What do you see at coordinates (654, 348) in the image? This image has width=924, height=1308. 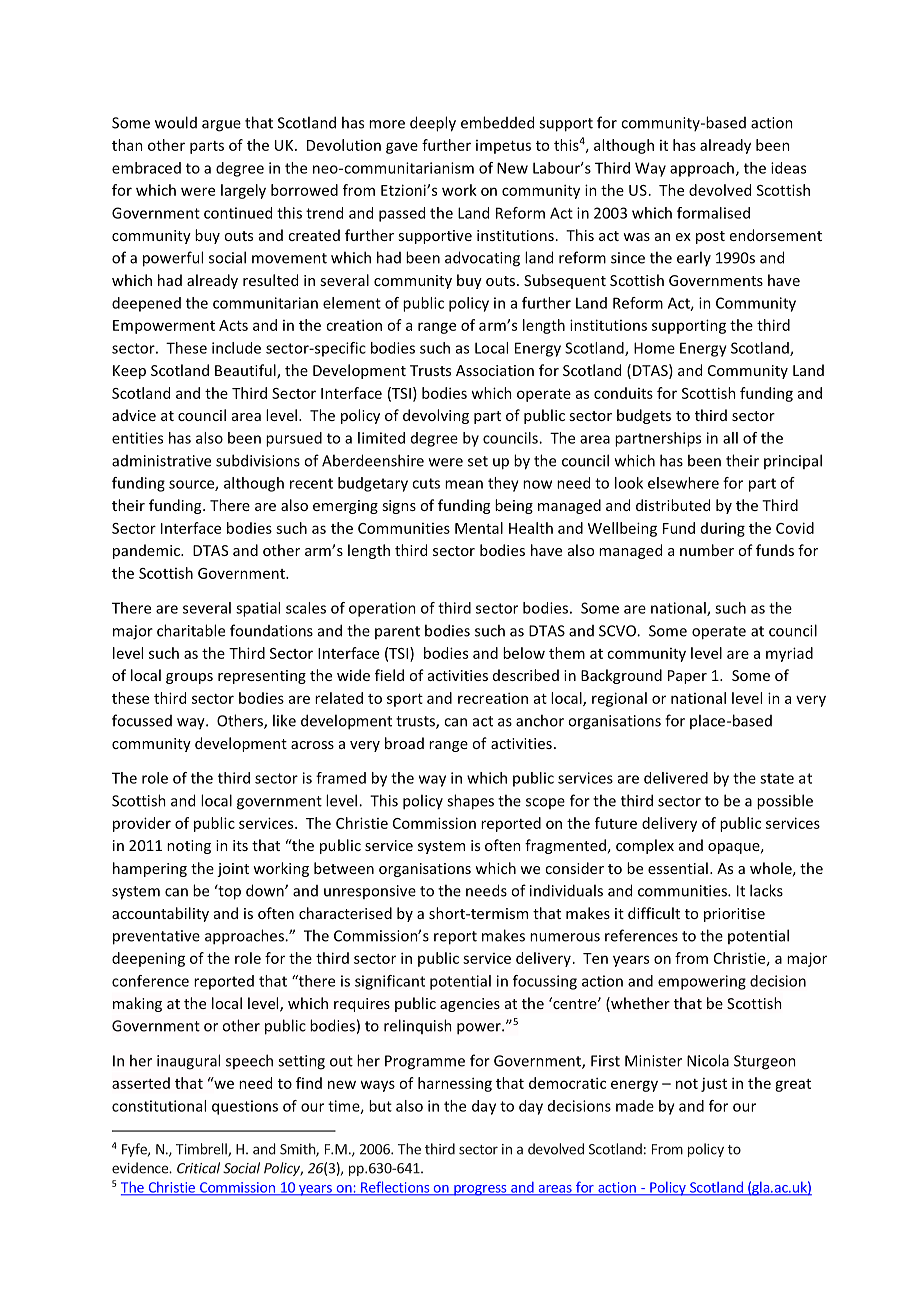 I see `Home` at bounding box center [654, 348].
